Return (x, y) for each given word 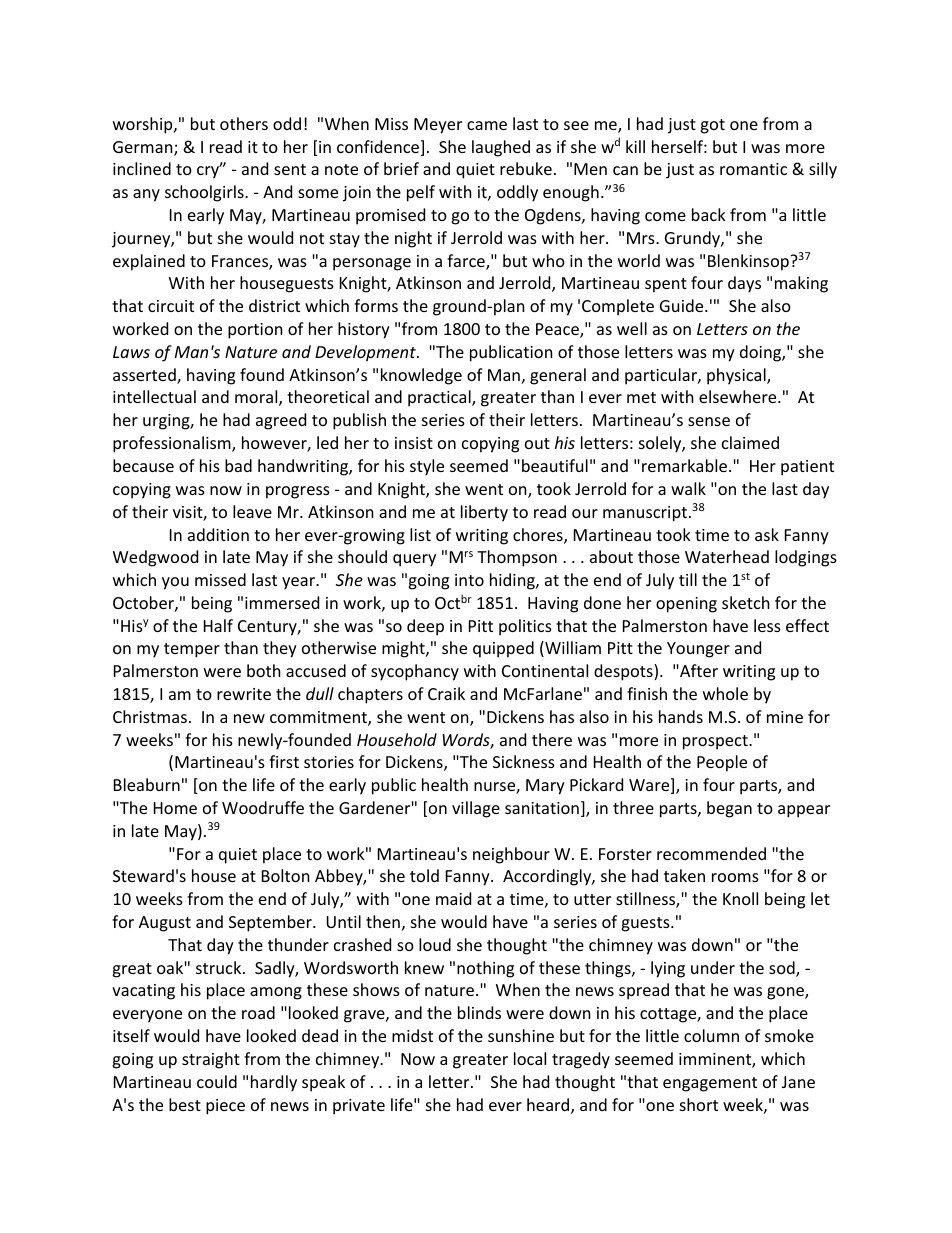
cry (209, 172)
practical (440, 398)
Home (175, 808)
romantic (753, 169)
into (469, 580)
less (767, 625)
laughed (501, 148)
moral (257, 398)
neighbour (511, 855)
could (217, 1081)
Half (218, 625)
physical (737, 376)
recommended (711, 853)
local (530, 1058)
